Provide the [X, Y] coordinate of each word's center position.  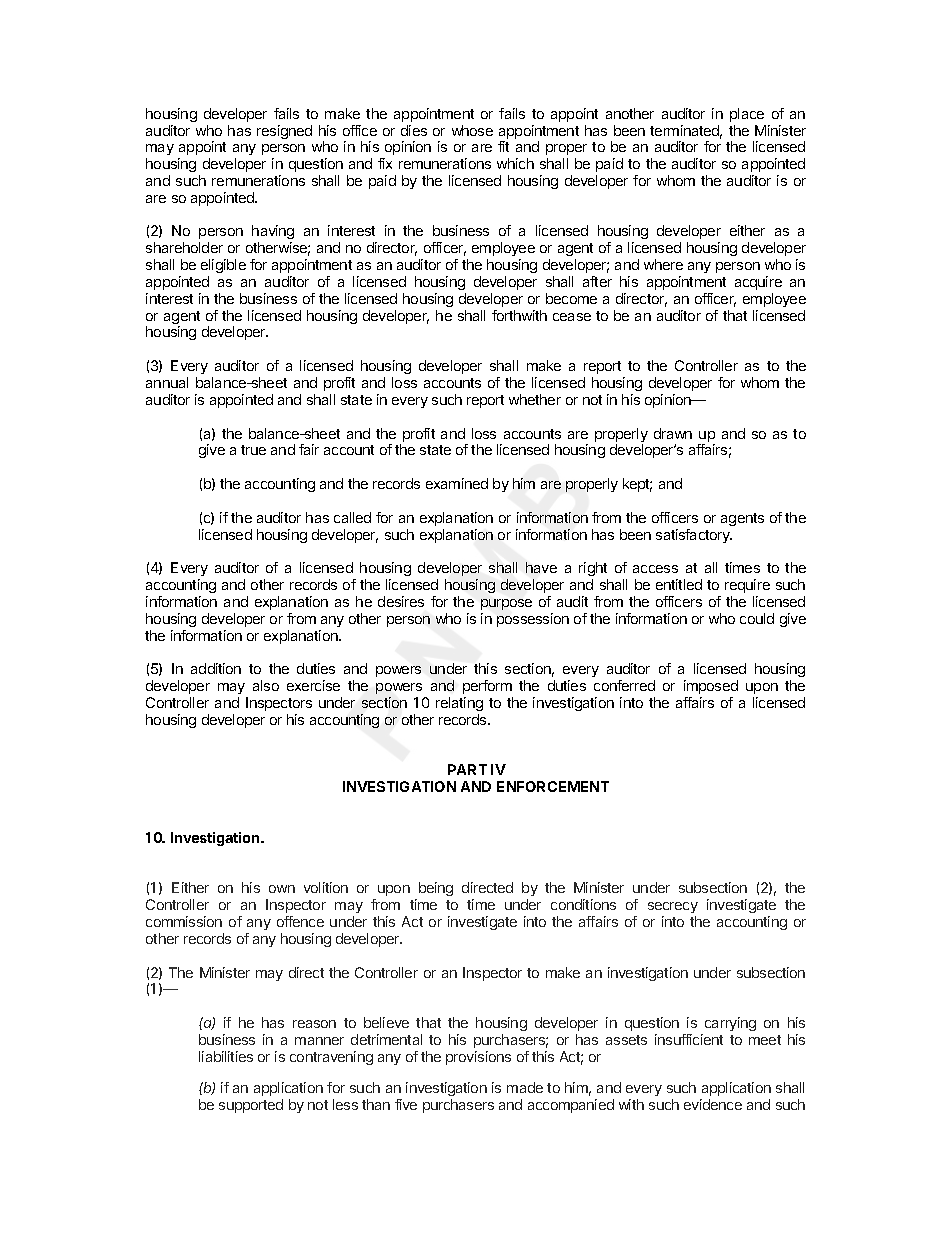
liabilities [226, 1056]
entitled [679, 584]
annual [167, 382]
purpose [506, 604]
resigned [284, 132]
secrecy [673, 907]
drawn [673, 433]
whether [535, 399]
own [282, 889]
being [434, 891]
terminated [686, 132]
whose [472, 130]
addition [216, 668]
